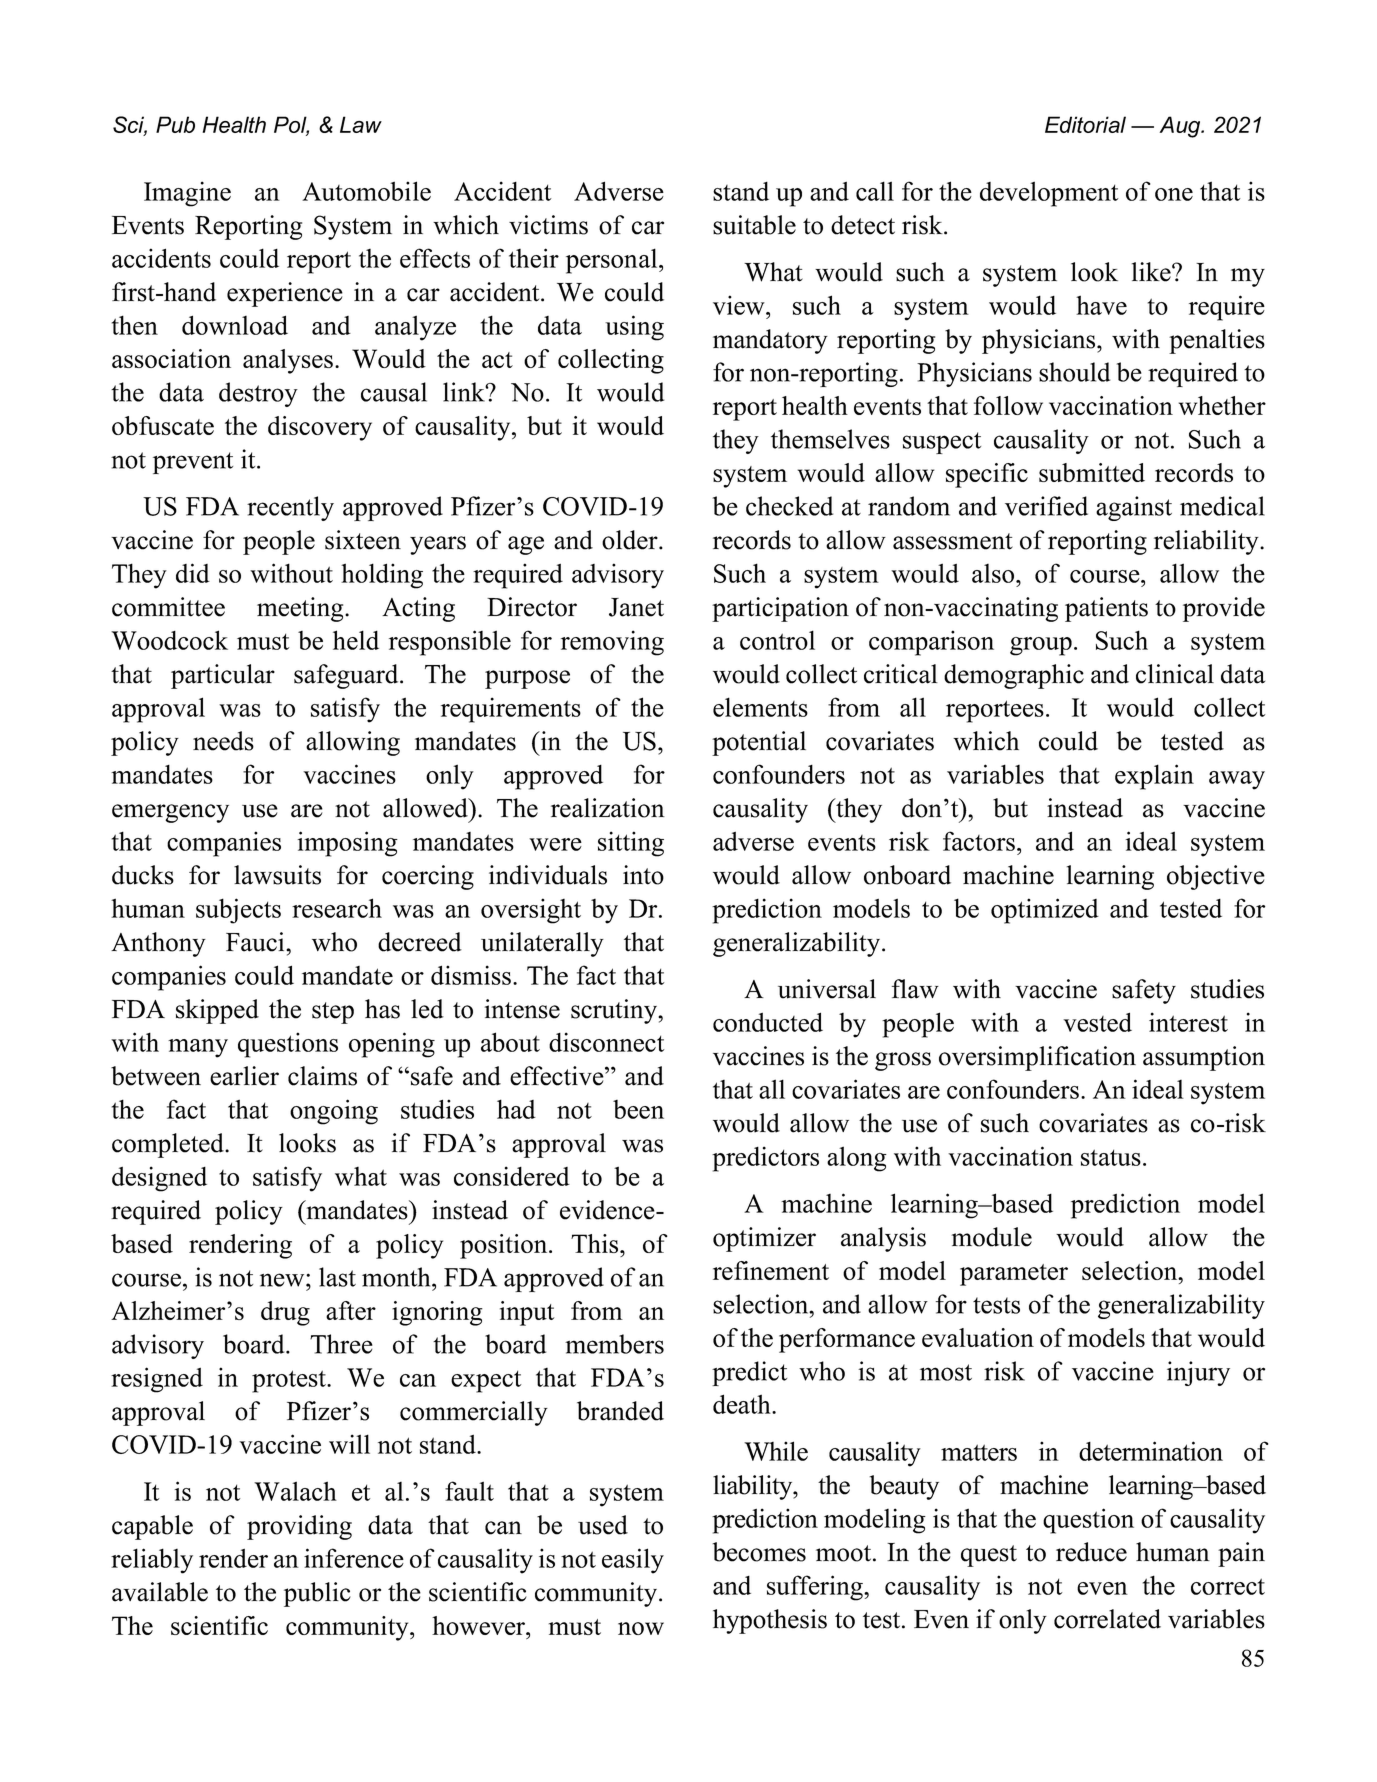 This screenshot has width=1377, height=1782. I want to click on earlier, so click(244, 1076).
